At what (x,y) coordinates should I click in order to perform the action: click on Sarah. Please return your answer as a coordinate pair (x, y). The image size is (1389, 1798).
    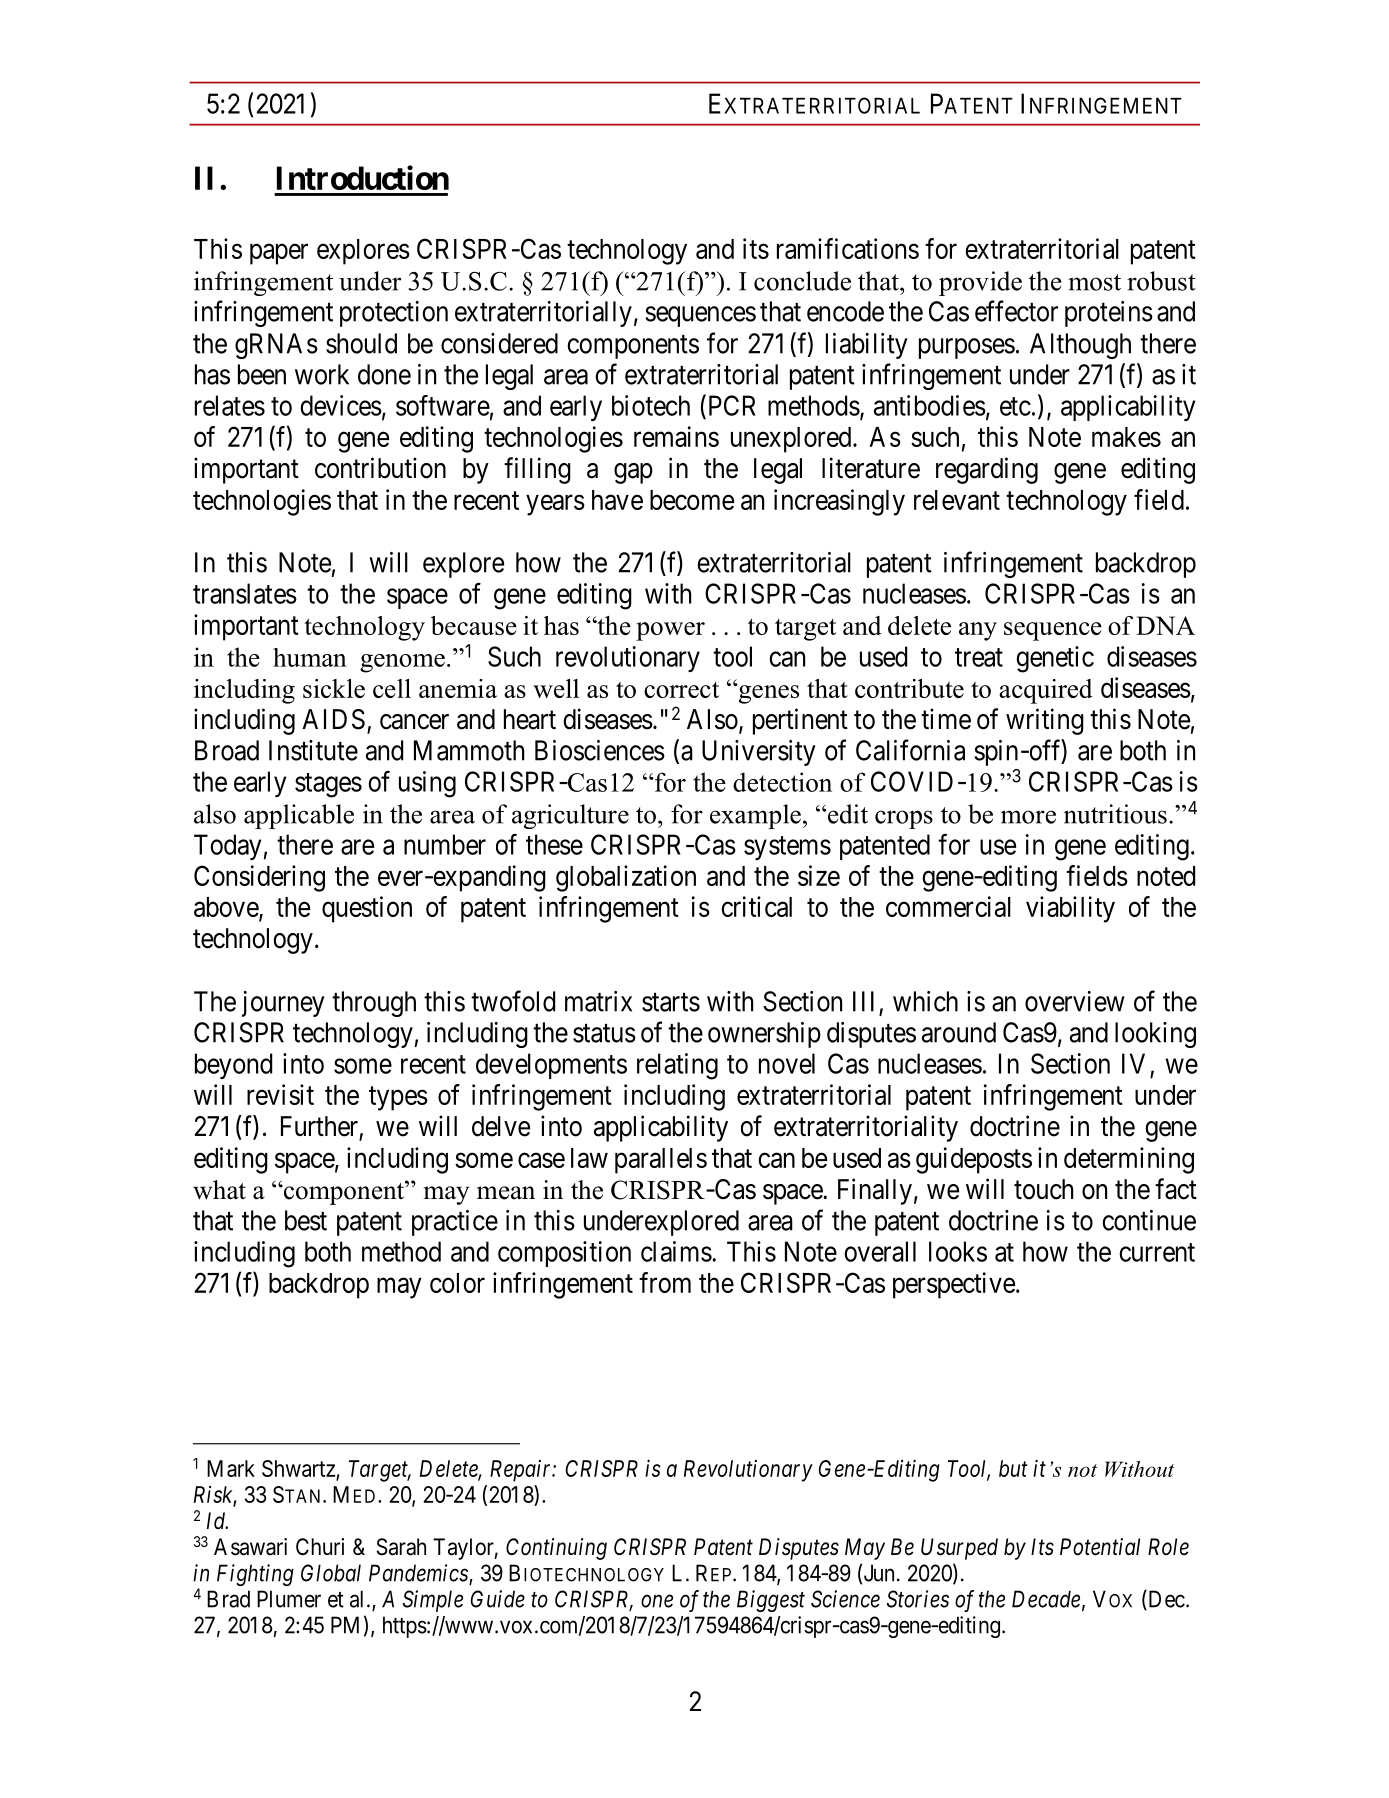
    Looking at the image, I should click on (401, 1547).
